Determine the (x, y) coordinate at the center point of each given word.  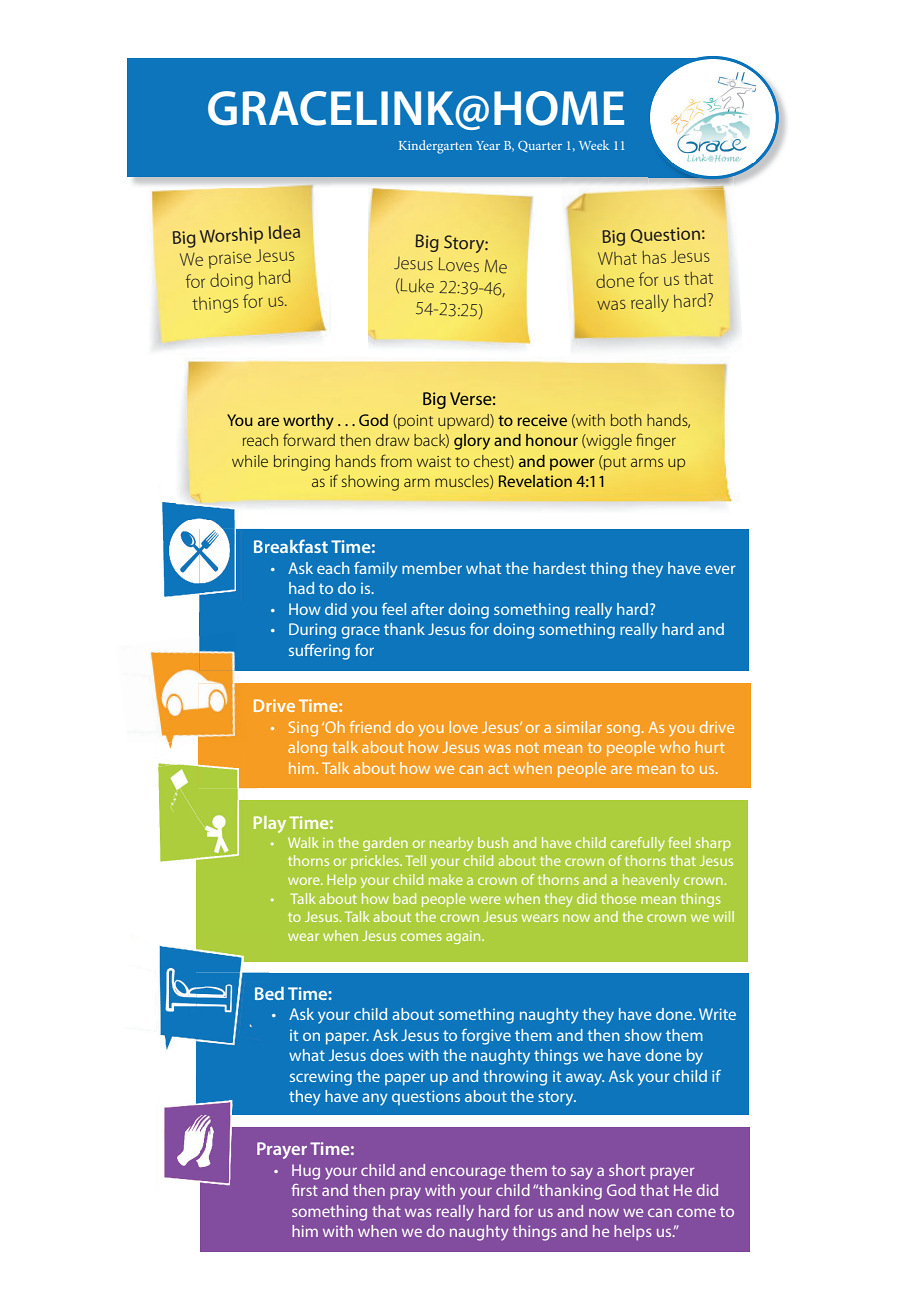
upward (464, 421)
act (498, 769)
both (626, 420)
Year (488, 145)
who (675, 747)
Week (594, 145)
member (432, 568)
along (307, 749)
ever (720, 569)
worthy (308, 422)
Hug (306, 1172)
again (464, 937)
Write (717, 1014)
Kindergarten (435, 147)
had (301, 588)
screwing (321, 1078)
